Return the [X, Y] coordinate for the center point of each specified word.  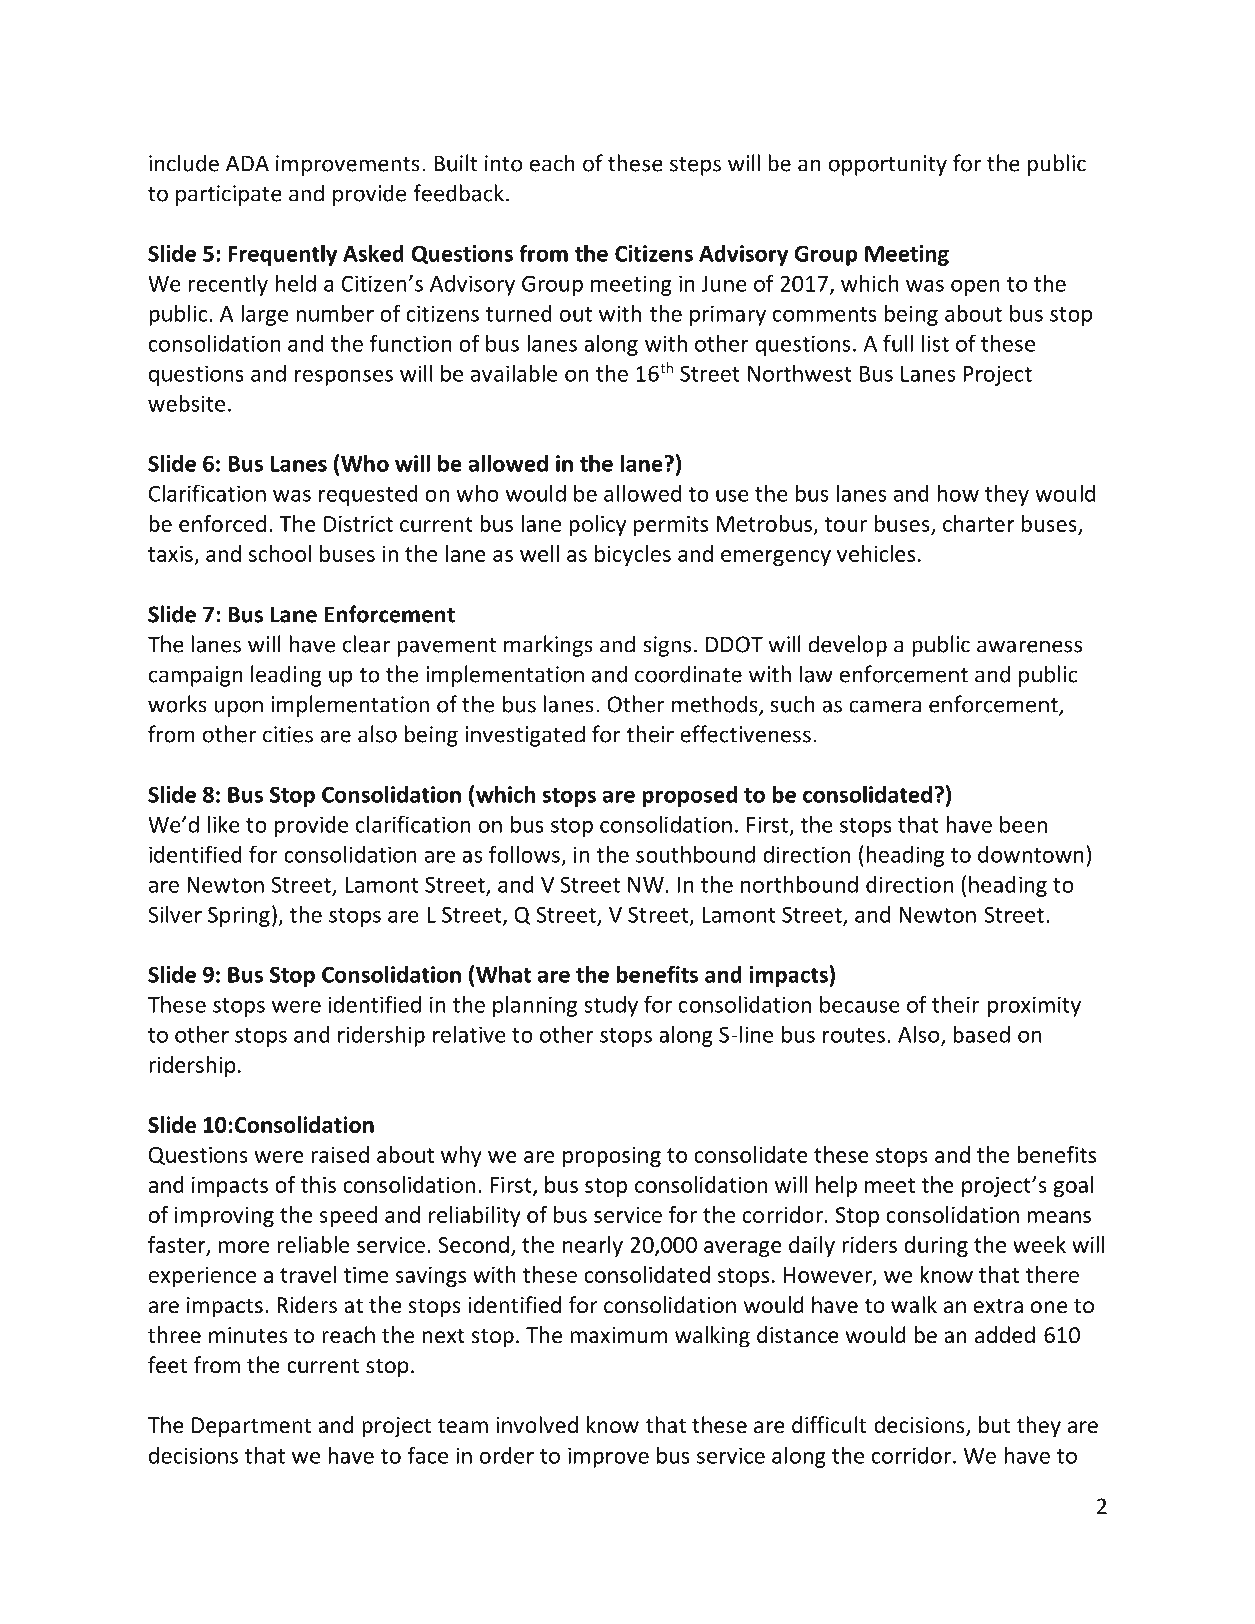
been [1023, 824]
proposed [689, 796]
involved [537, 1425]
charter [979, 523]
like [224, 824]
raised [340, 1154]
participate [229, 195]
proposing [612, 1157]
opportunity [888, 165]
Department [251, 1427]
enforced [222, 523]
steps [695, 166]
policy [597, 525]
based [981, 1034]
